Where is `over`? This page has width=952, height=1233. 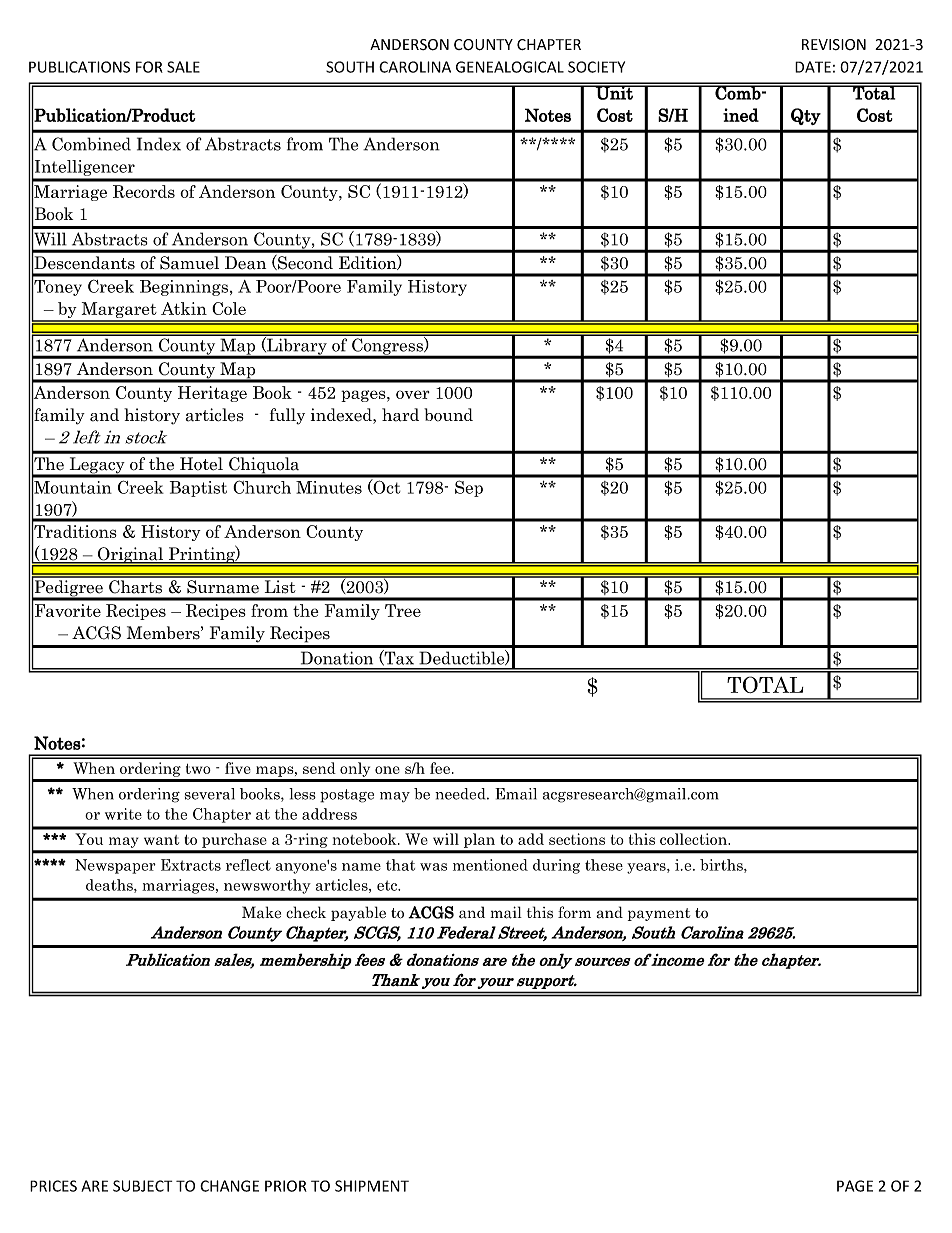 over is located at coordinates (413, 394).
